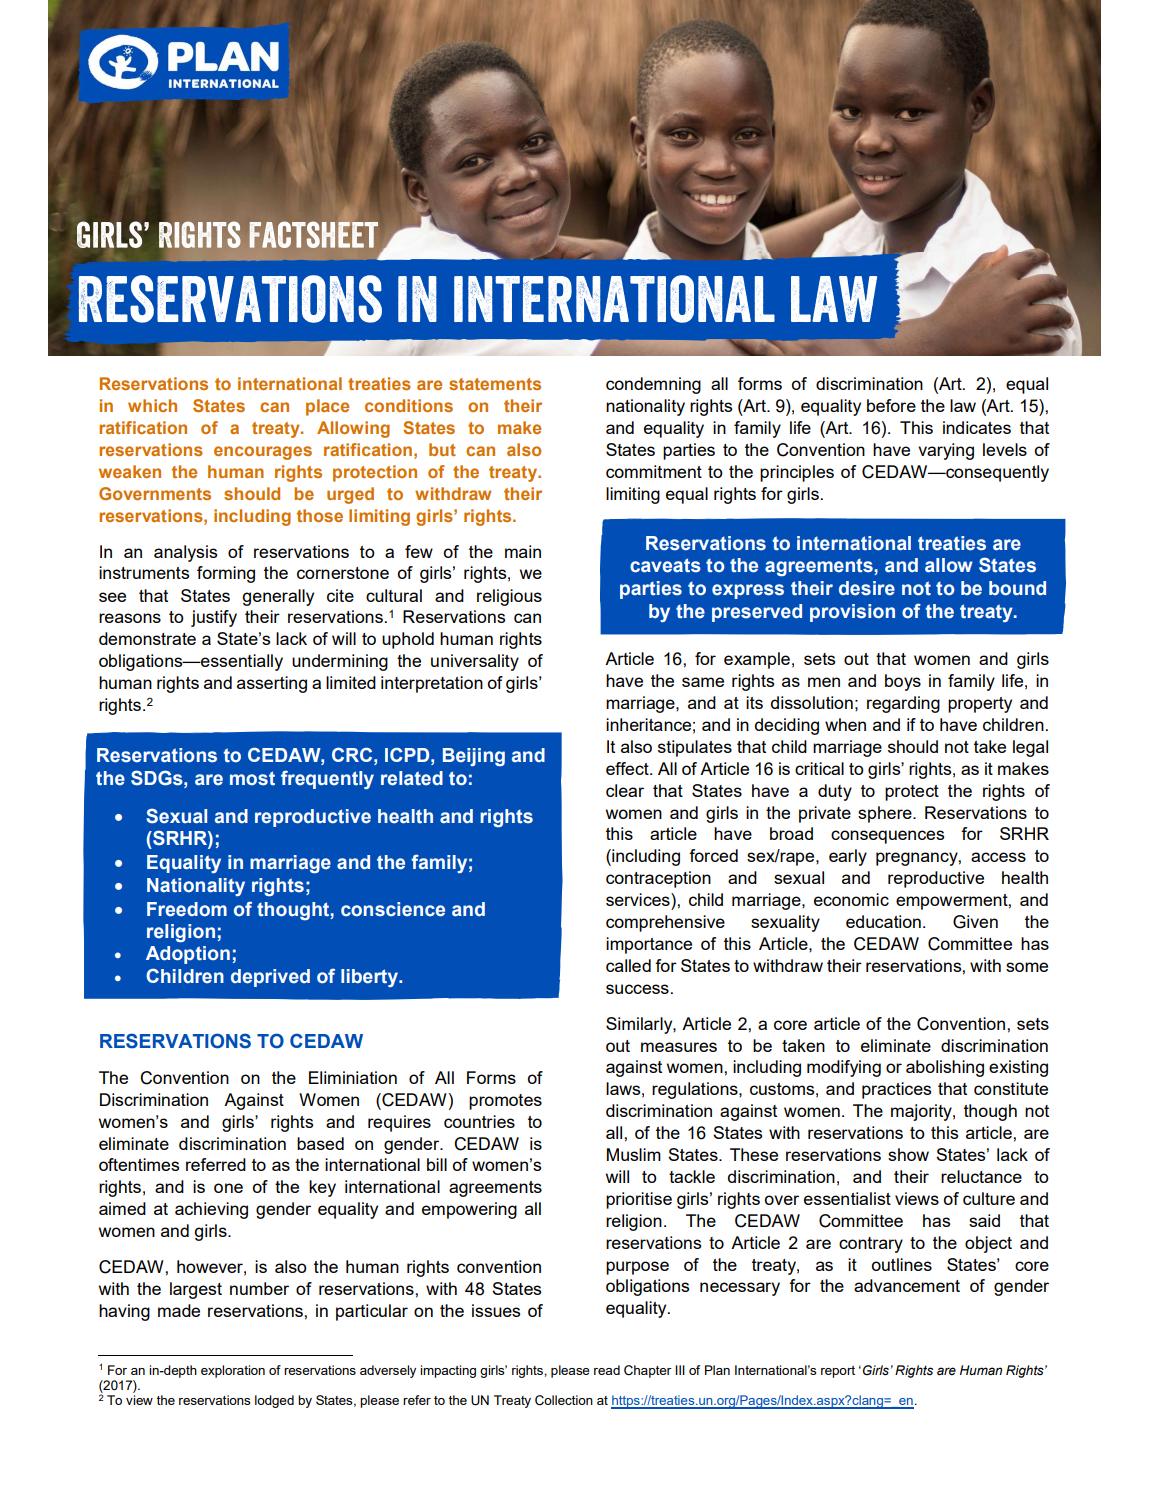  What do you see at coordinates (903, 704) in the image?
I see `regarding` at bounding box center [903, 704].
